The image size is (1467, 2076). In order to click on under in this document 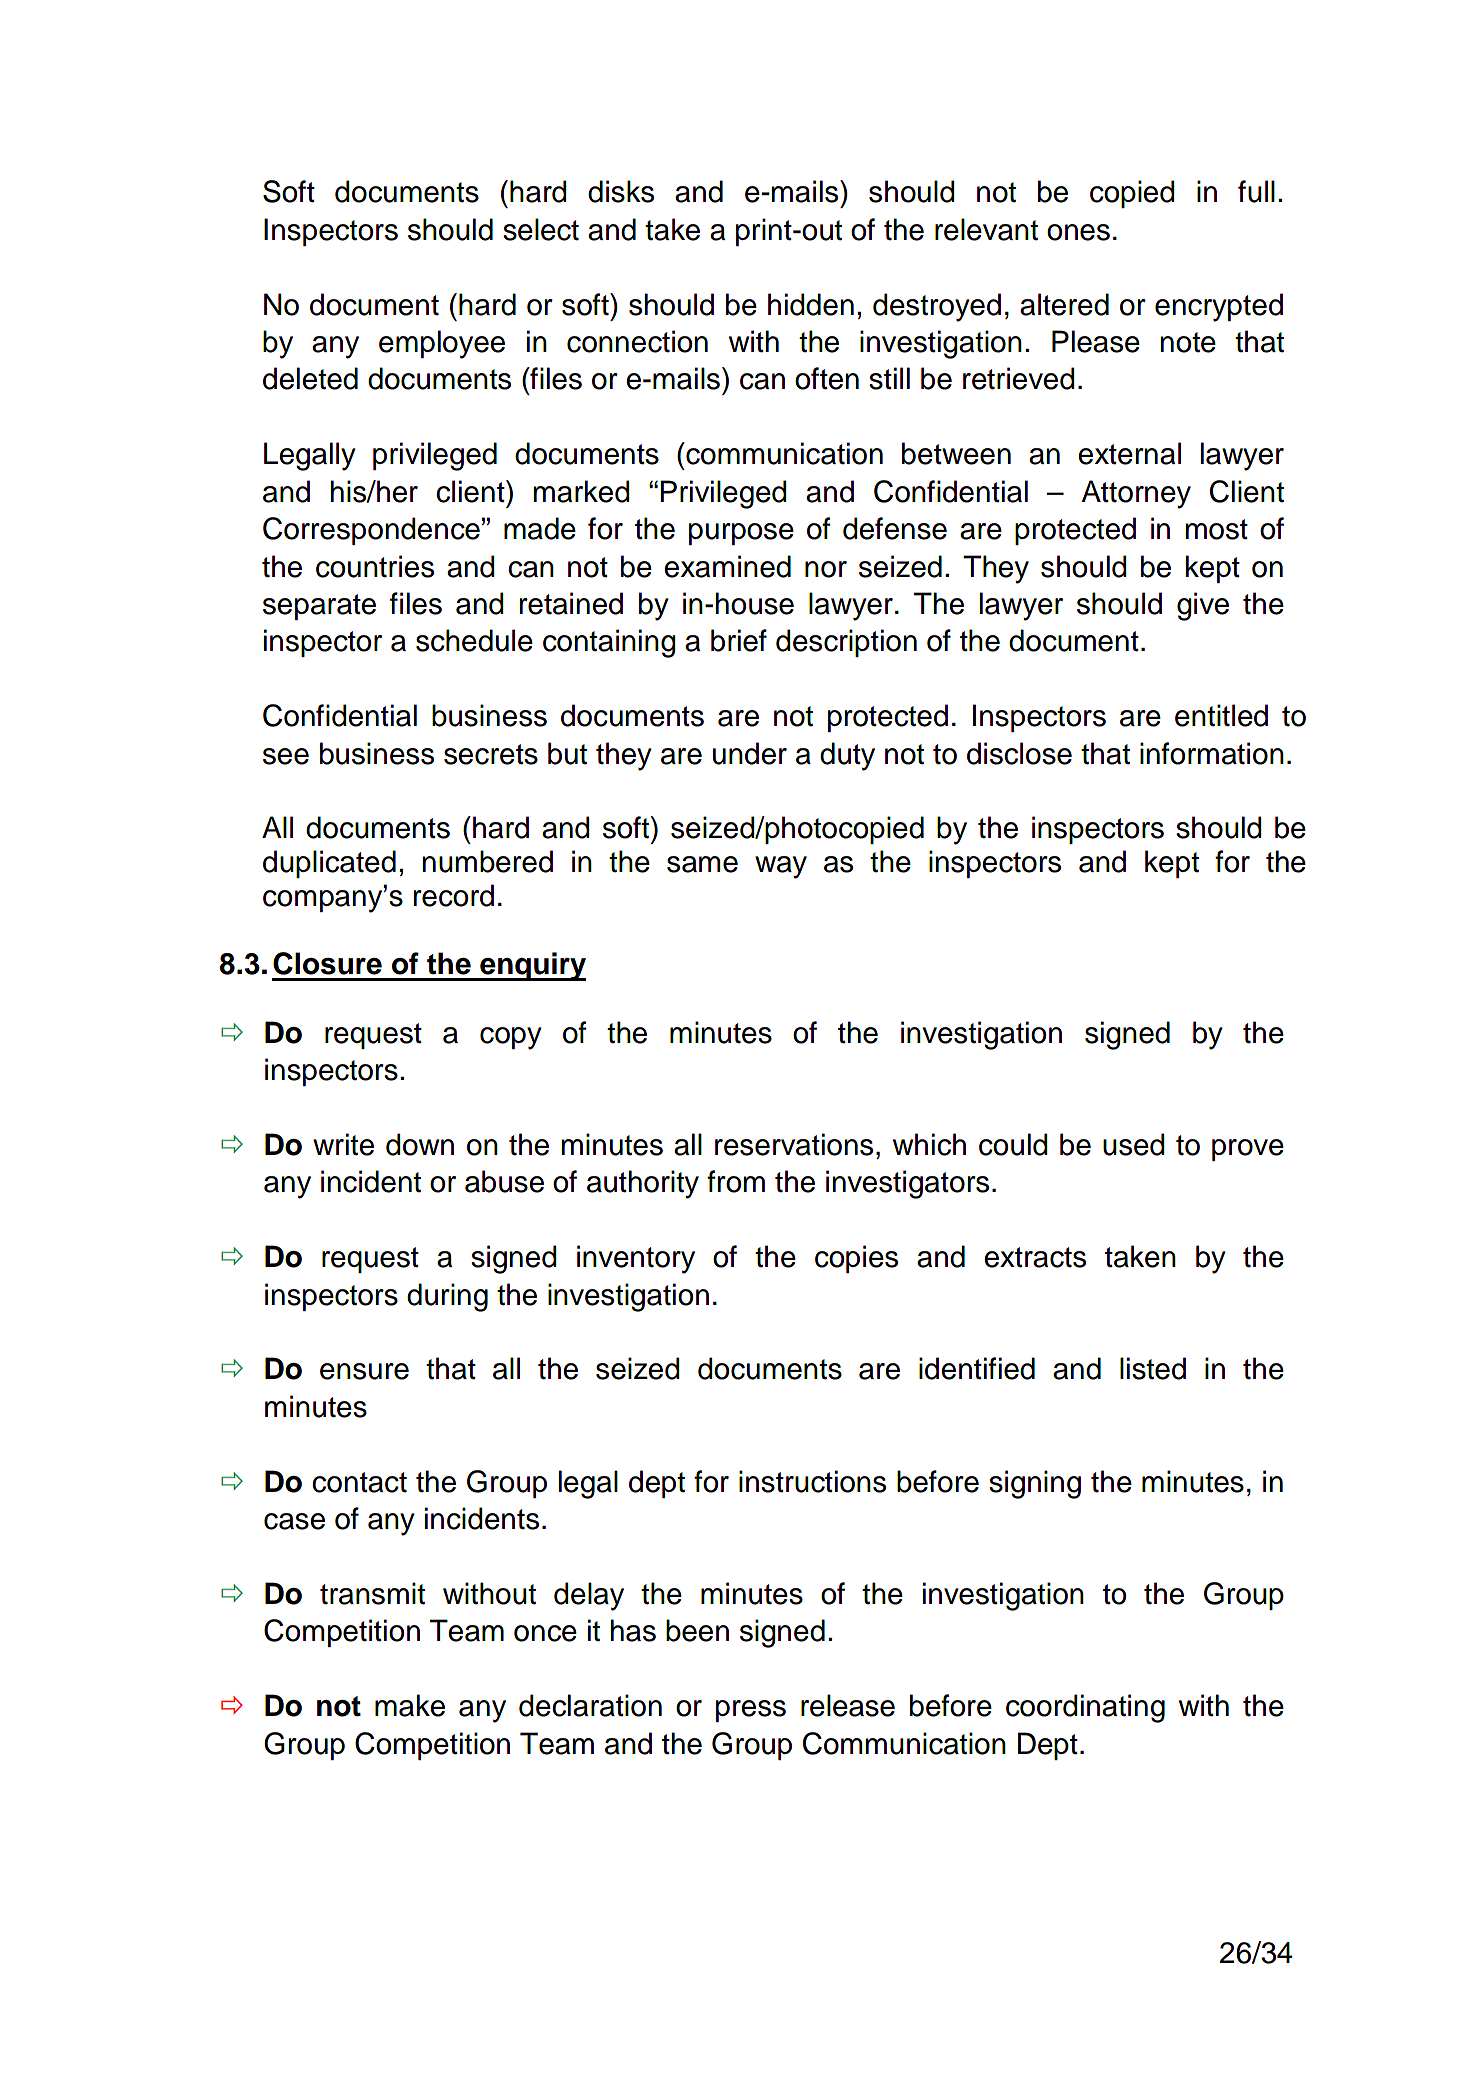, I will do `click(750, 753)`.
